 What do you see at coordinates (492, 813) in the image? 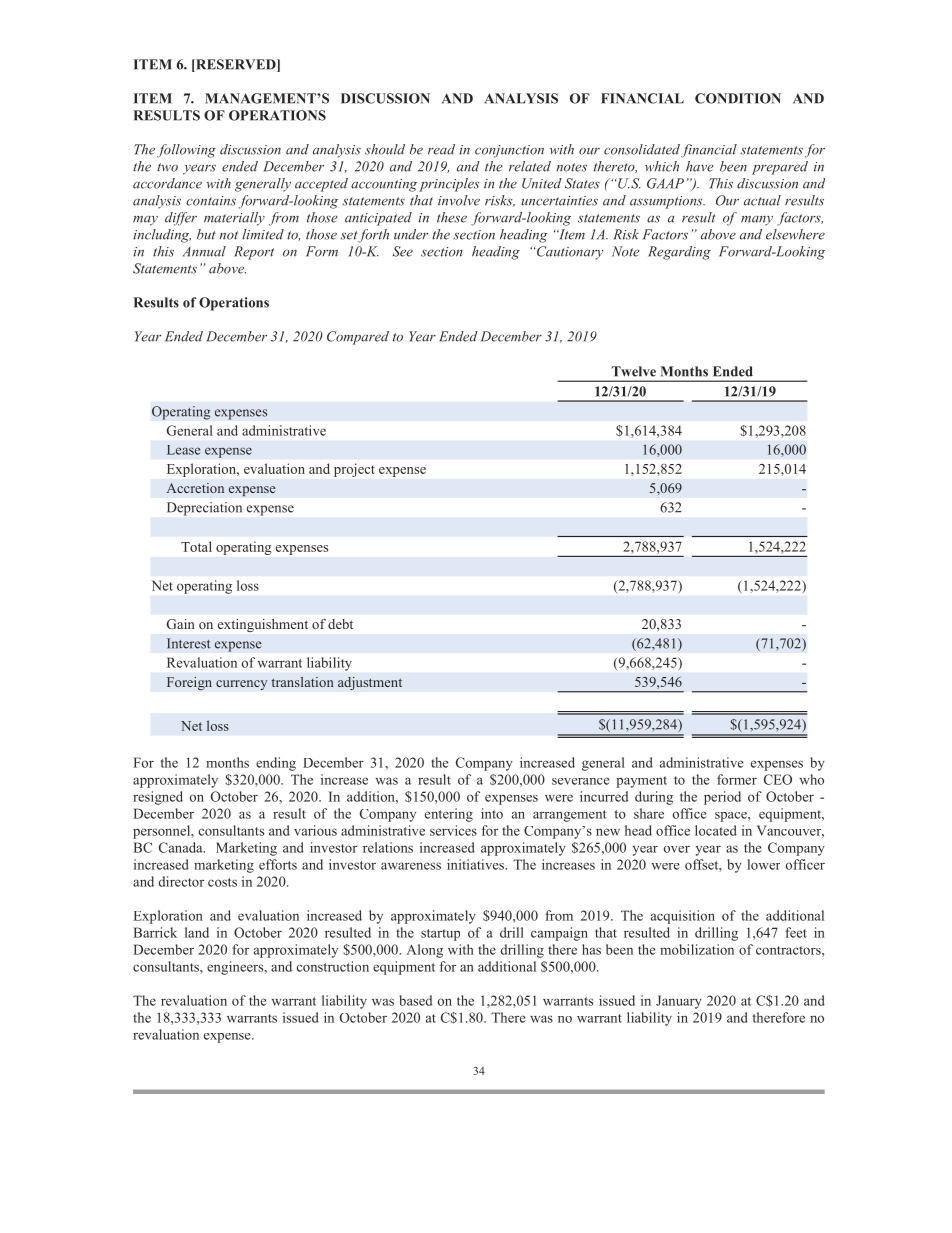
I see `into` at bounding box center [492, 813].
